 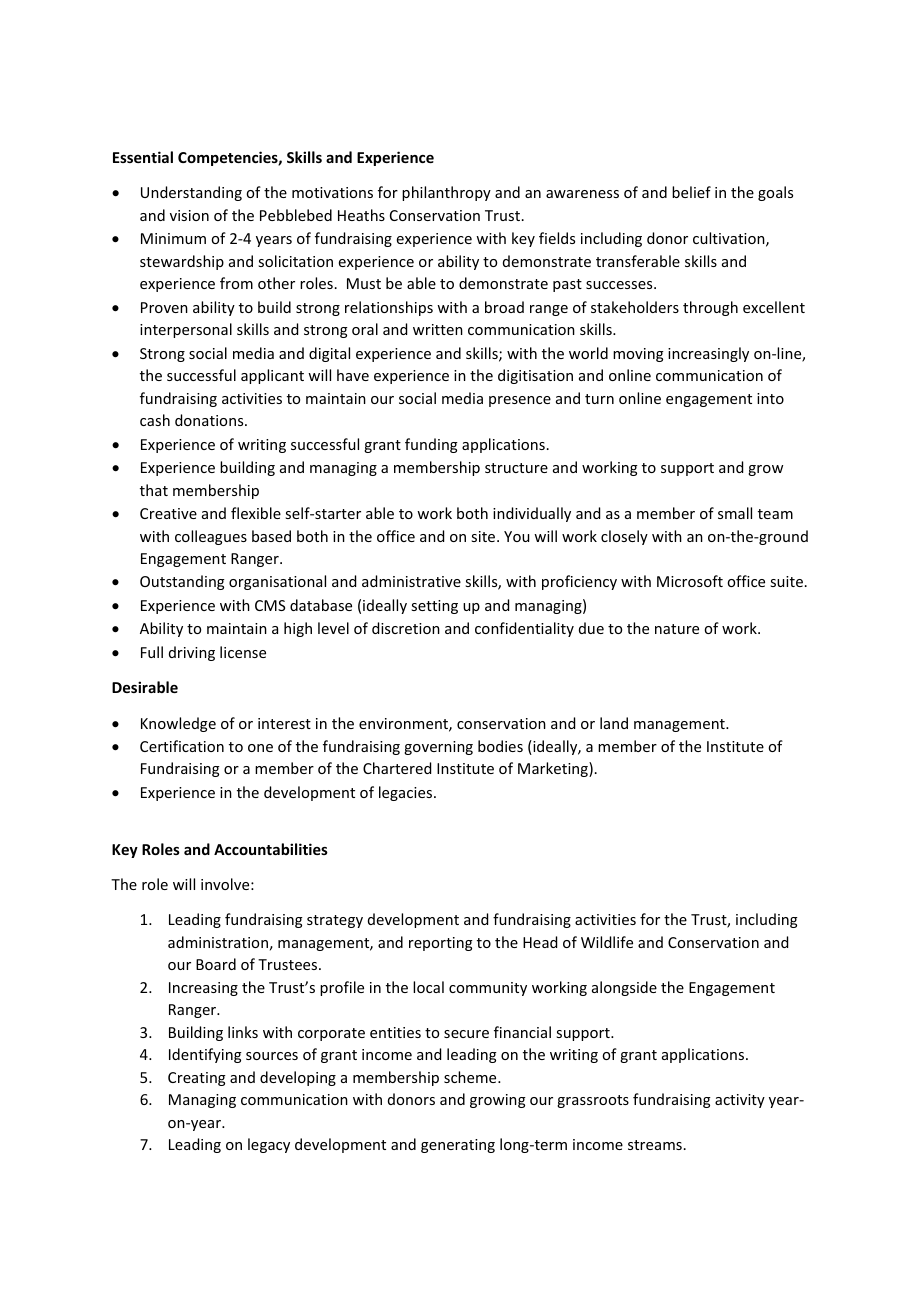 I want to click on legacies, so click(x=407, y=793).
